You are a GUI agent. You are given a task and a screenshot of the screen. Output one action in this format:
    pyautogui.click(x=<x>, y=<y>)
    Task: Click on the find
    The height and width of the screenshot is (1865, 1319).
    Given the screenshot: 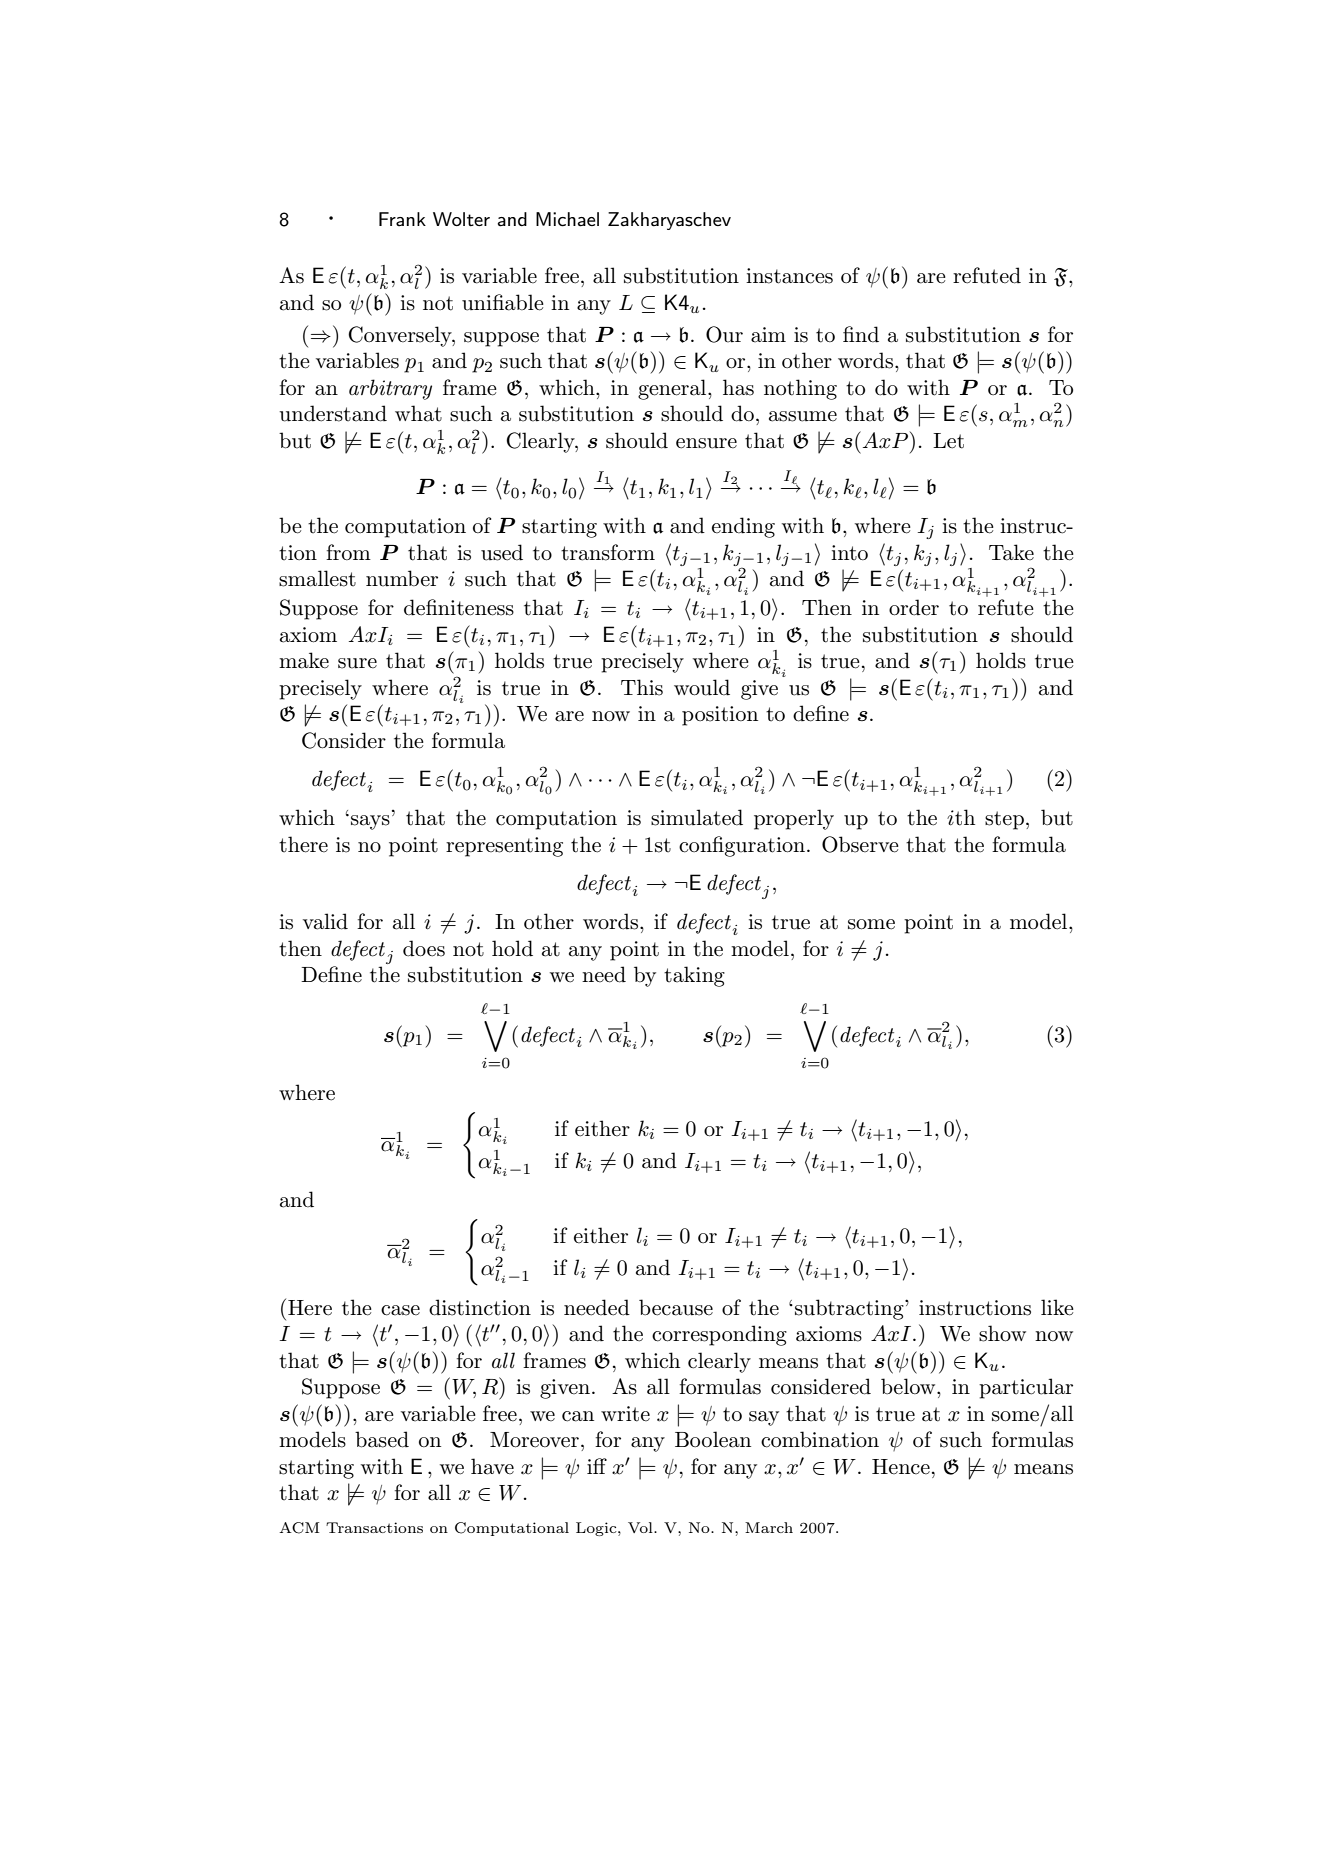 What is the action you would take?
    pyautogui.click(x=861, y=334)
